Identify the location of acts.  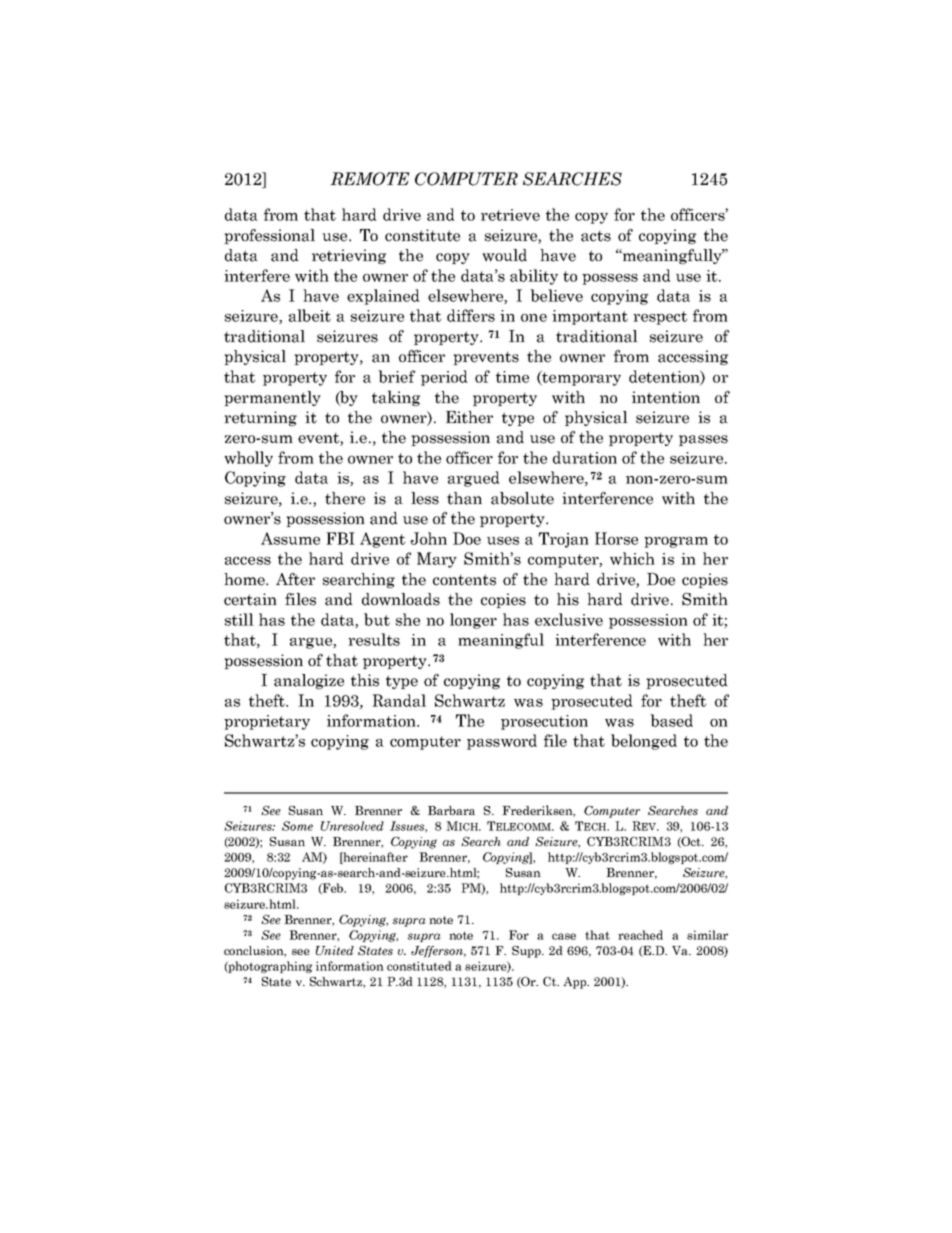
(596, 236).
